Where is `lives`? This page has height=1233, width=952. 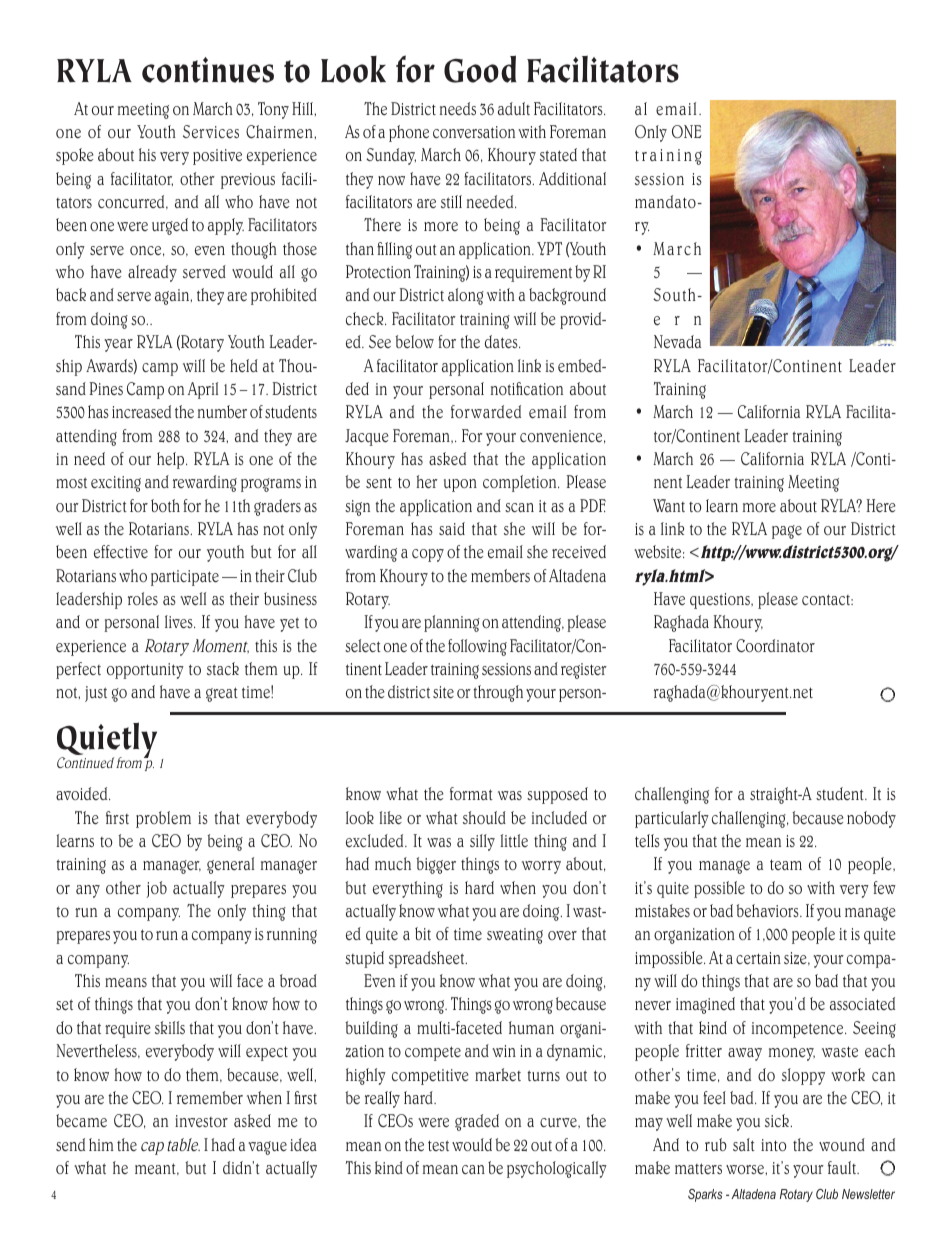
lives is located at coordinates (180, 621).
